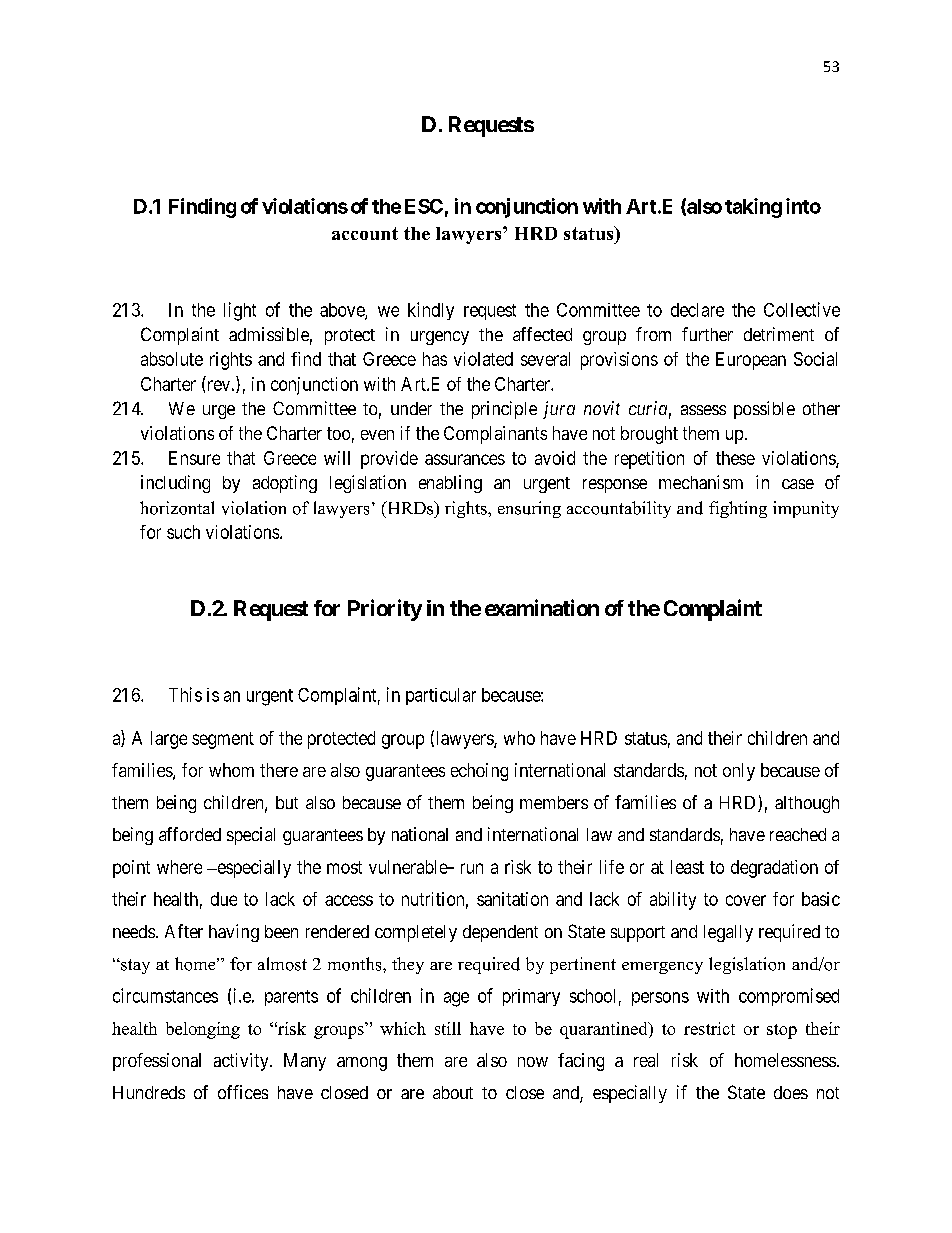 The height and width of the image is (1233, 952). What do you see at coordinates (512, 899) in the image?
I see `sanitation` at bounding box center [512, 899].
